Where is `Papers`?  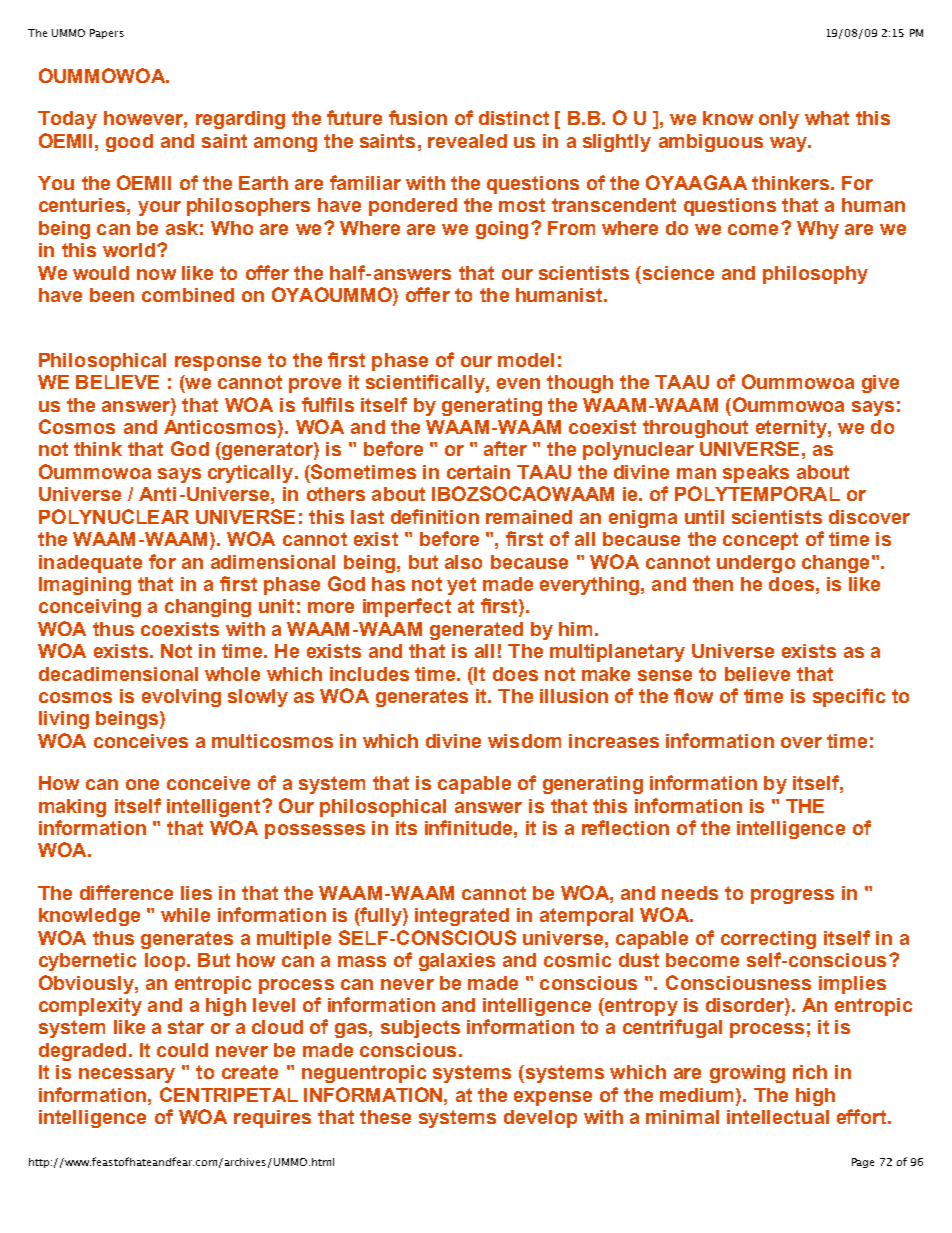
Papers is located at coordinates (107, 34).
